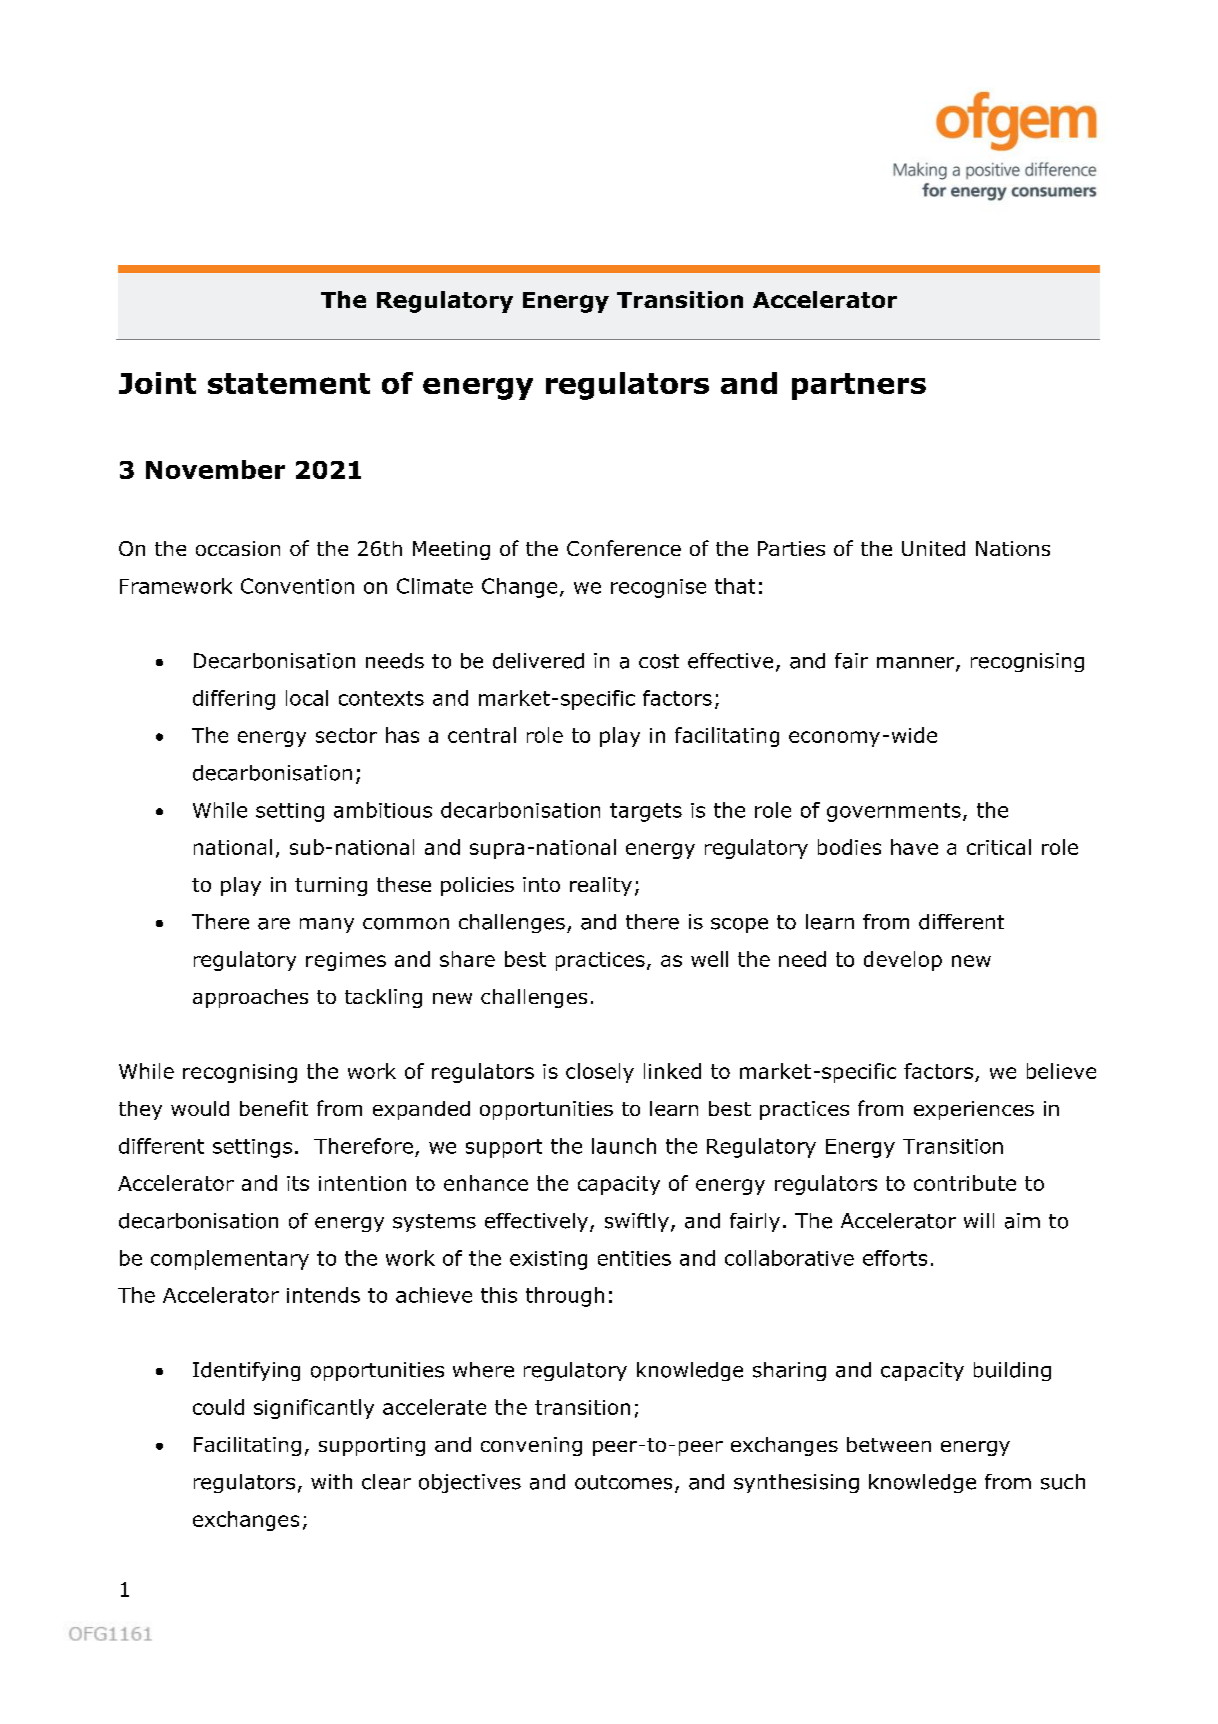 The width and height of the page is (1218, 1724). What do you see at coordinates (218, 1407) in the page?
I see `could` at bounding box center [218, 1407].
